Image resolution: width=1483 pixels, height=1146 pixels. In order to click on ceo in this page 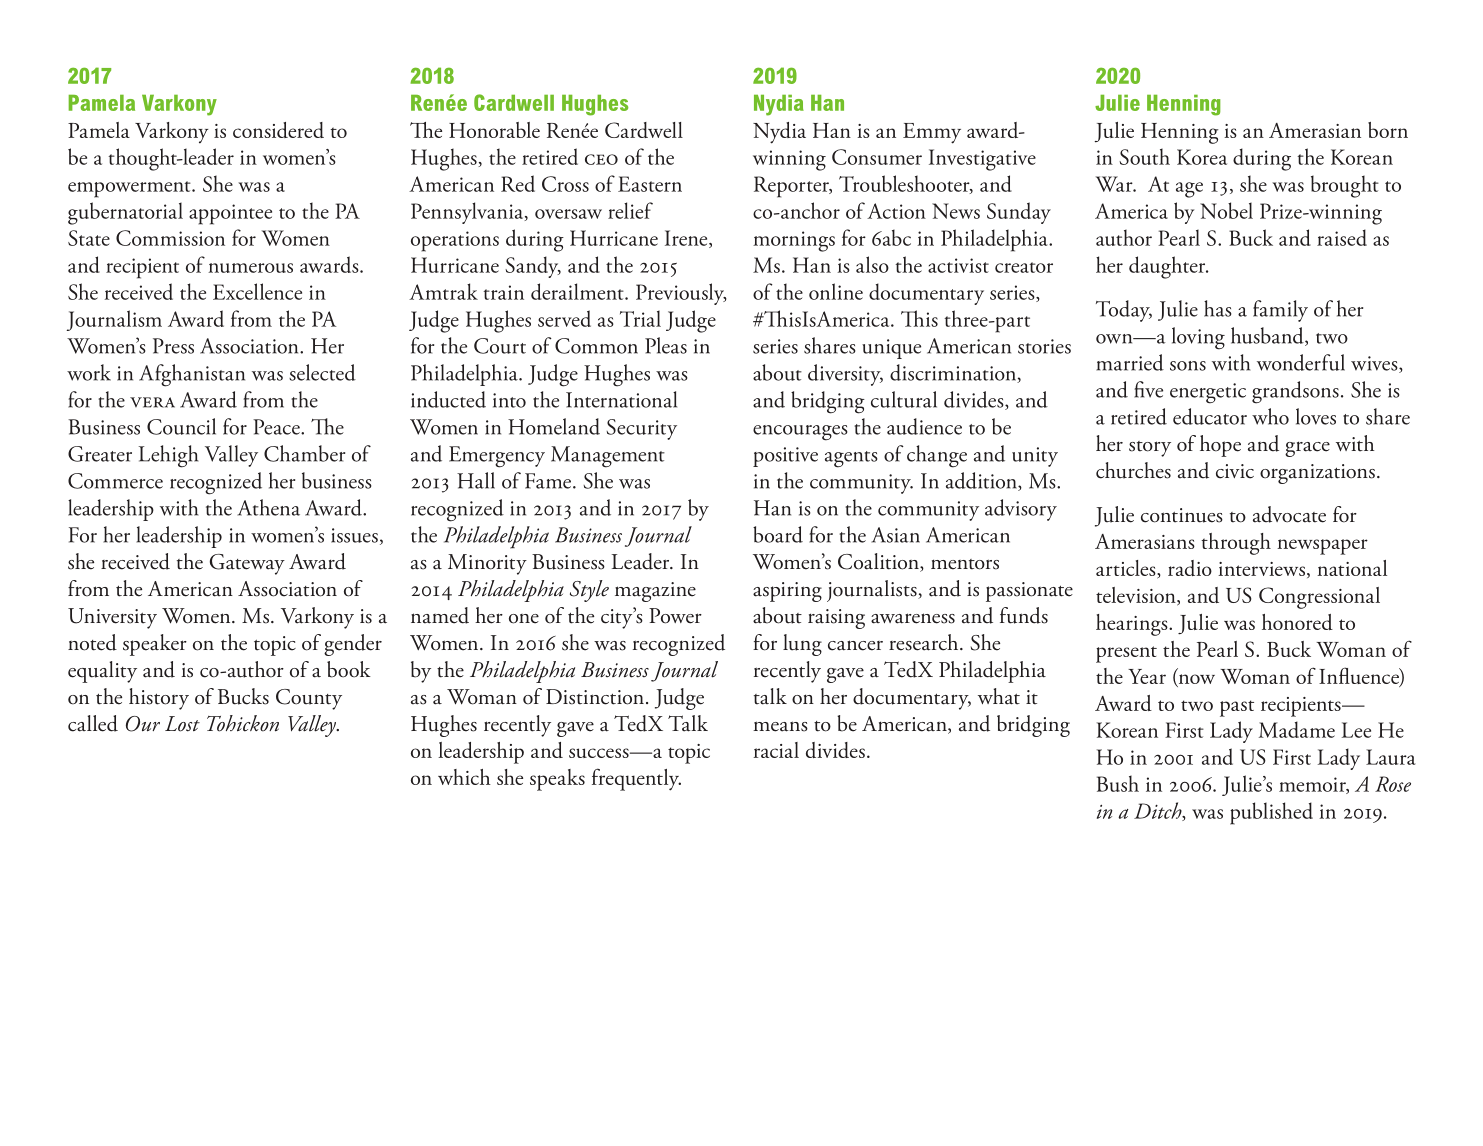, I will do `click(601, 159)`.
